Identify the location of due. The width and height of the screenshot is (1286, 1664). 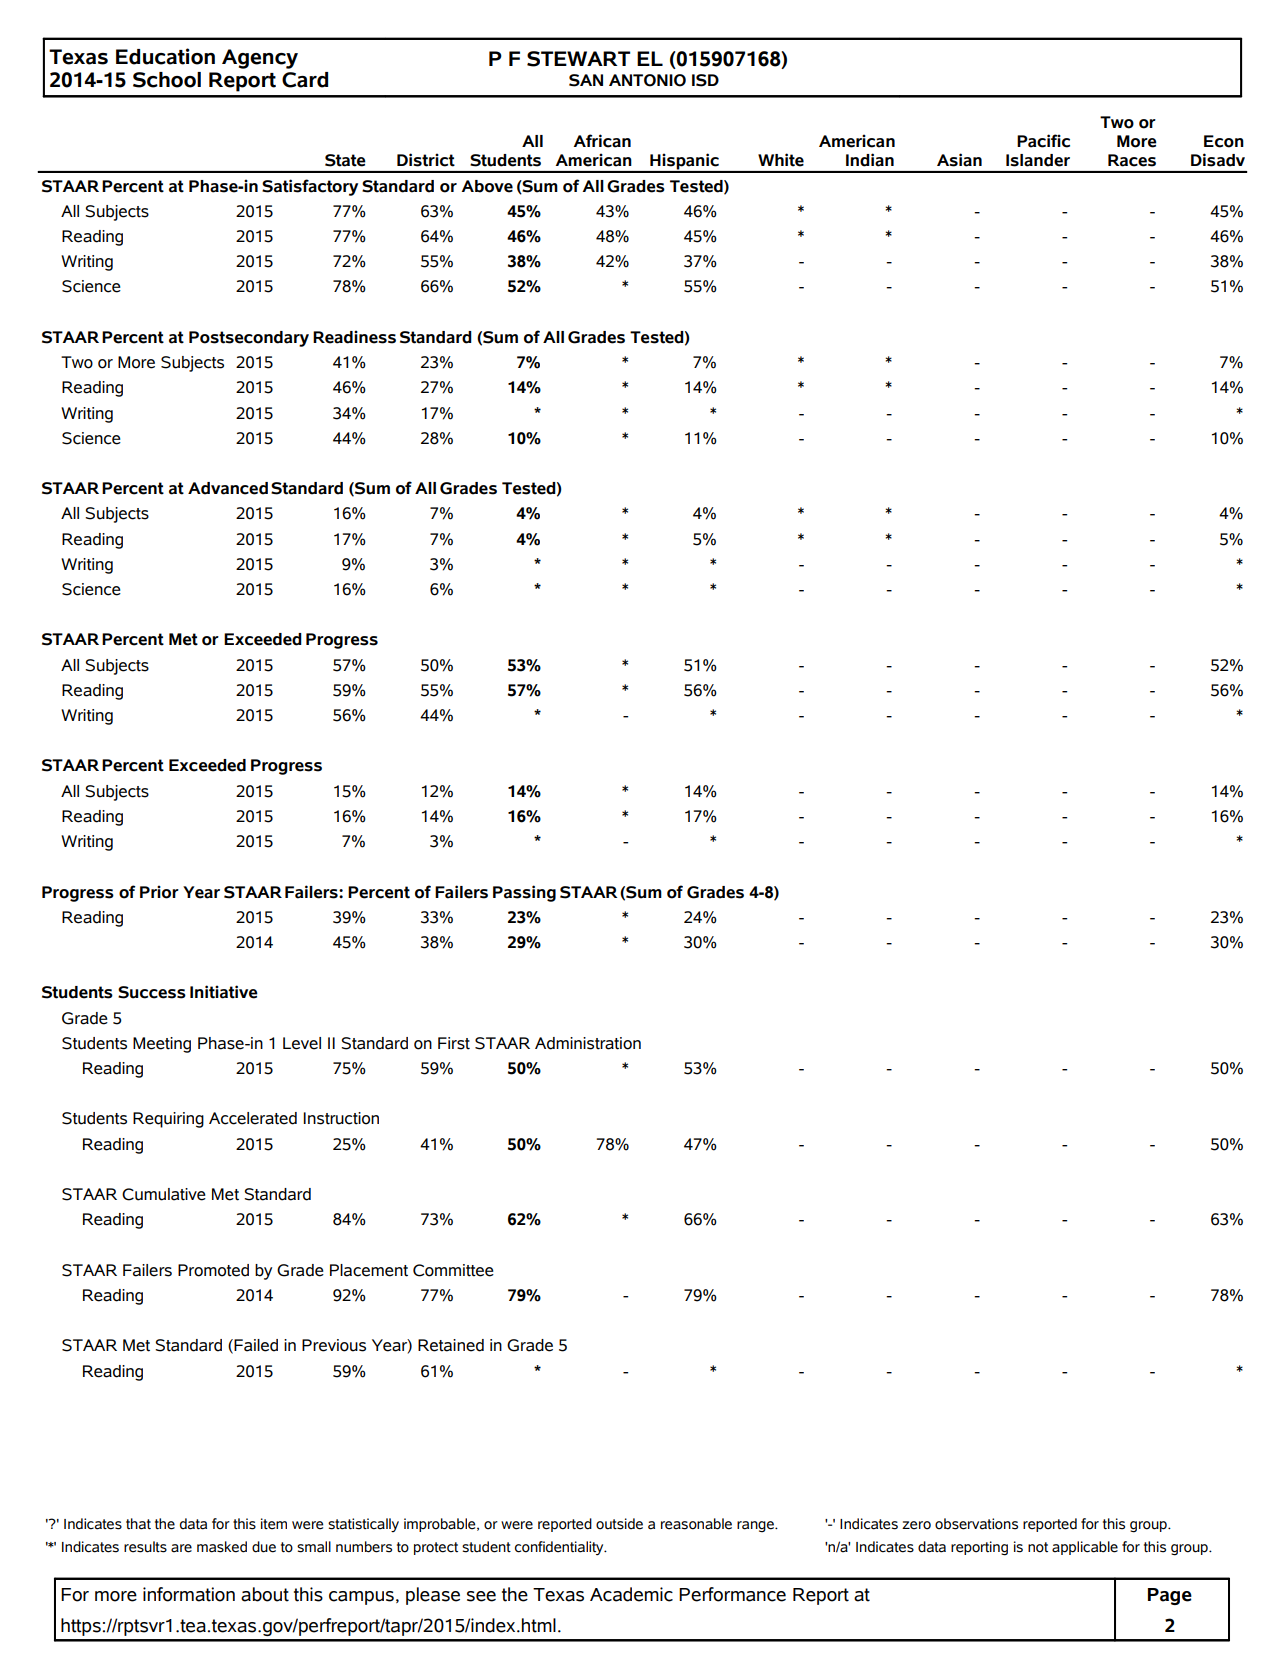
(264, 1547).
